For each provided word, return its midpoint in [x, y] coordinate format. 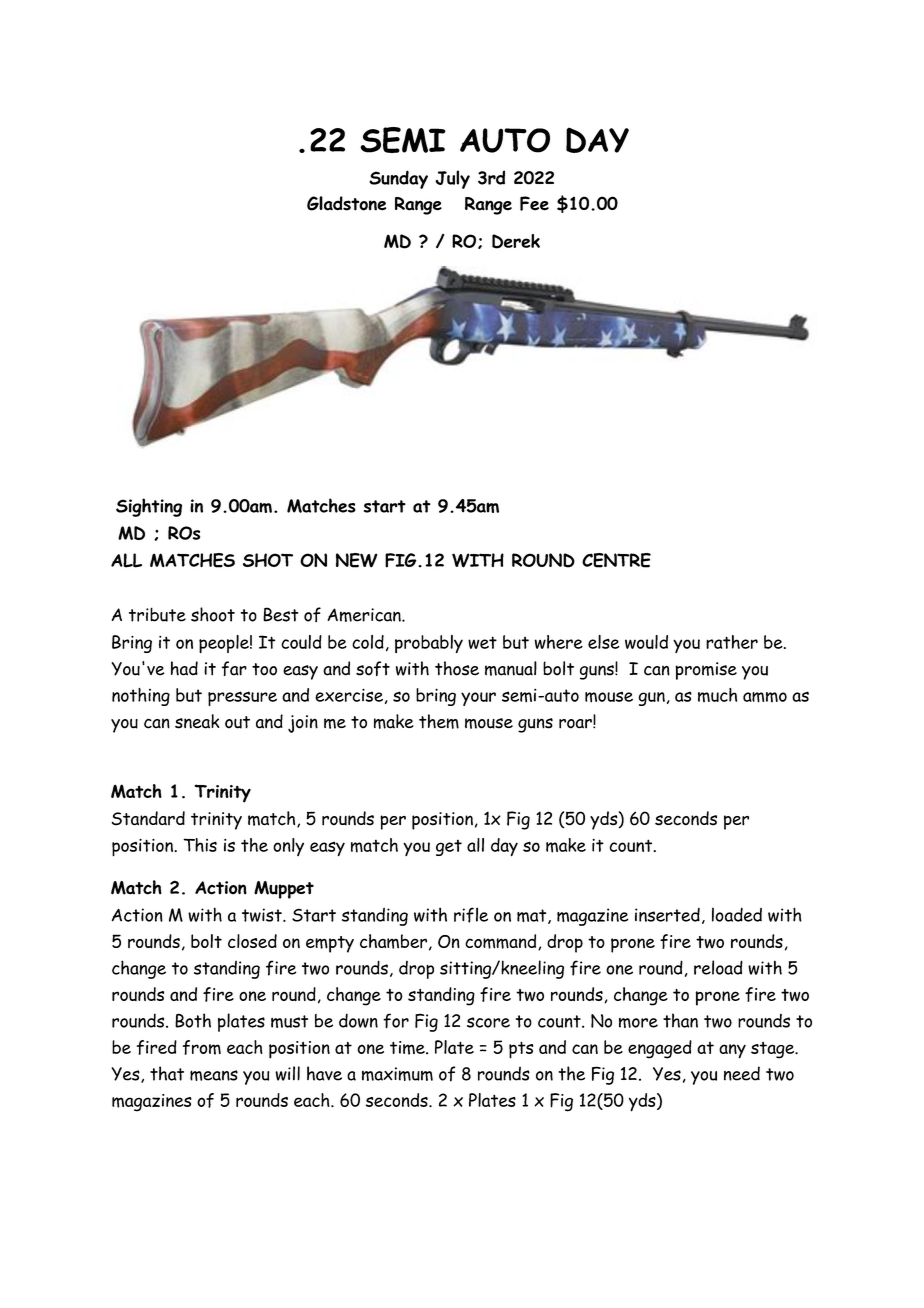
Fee [534, 203]
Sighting [149, 507]
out [237, 722]
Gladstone [346, 203]
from [202, 1047]
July [452, 179]
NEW [357, 560]
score [488, 1022]
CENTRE [616, 560]
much [717, 695]
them [439, 721]
